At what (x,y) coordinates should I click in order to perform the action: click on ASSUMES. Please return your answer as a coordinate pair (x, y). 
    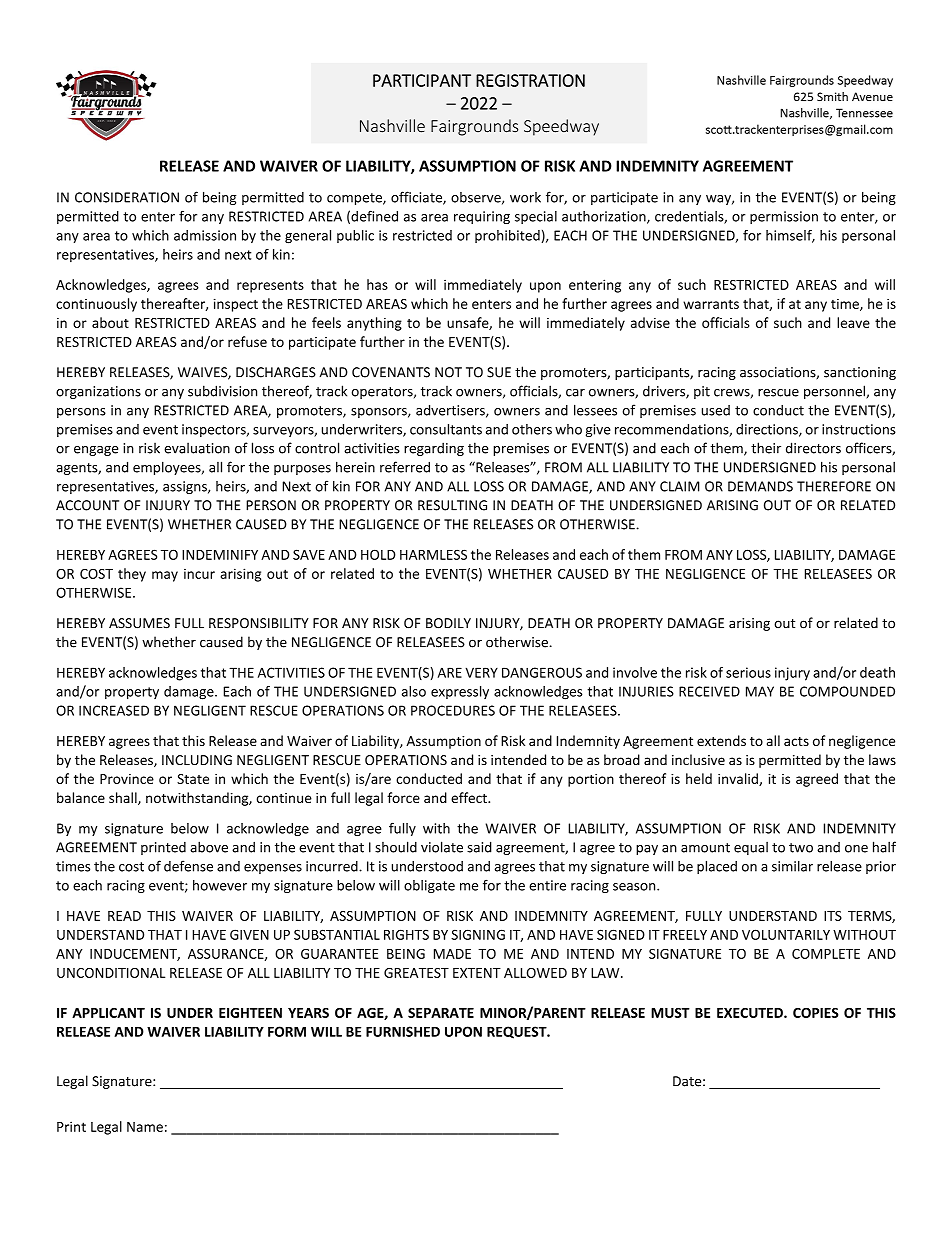
    Looking at the image, I should click on (139, 623).
